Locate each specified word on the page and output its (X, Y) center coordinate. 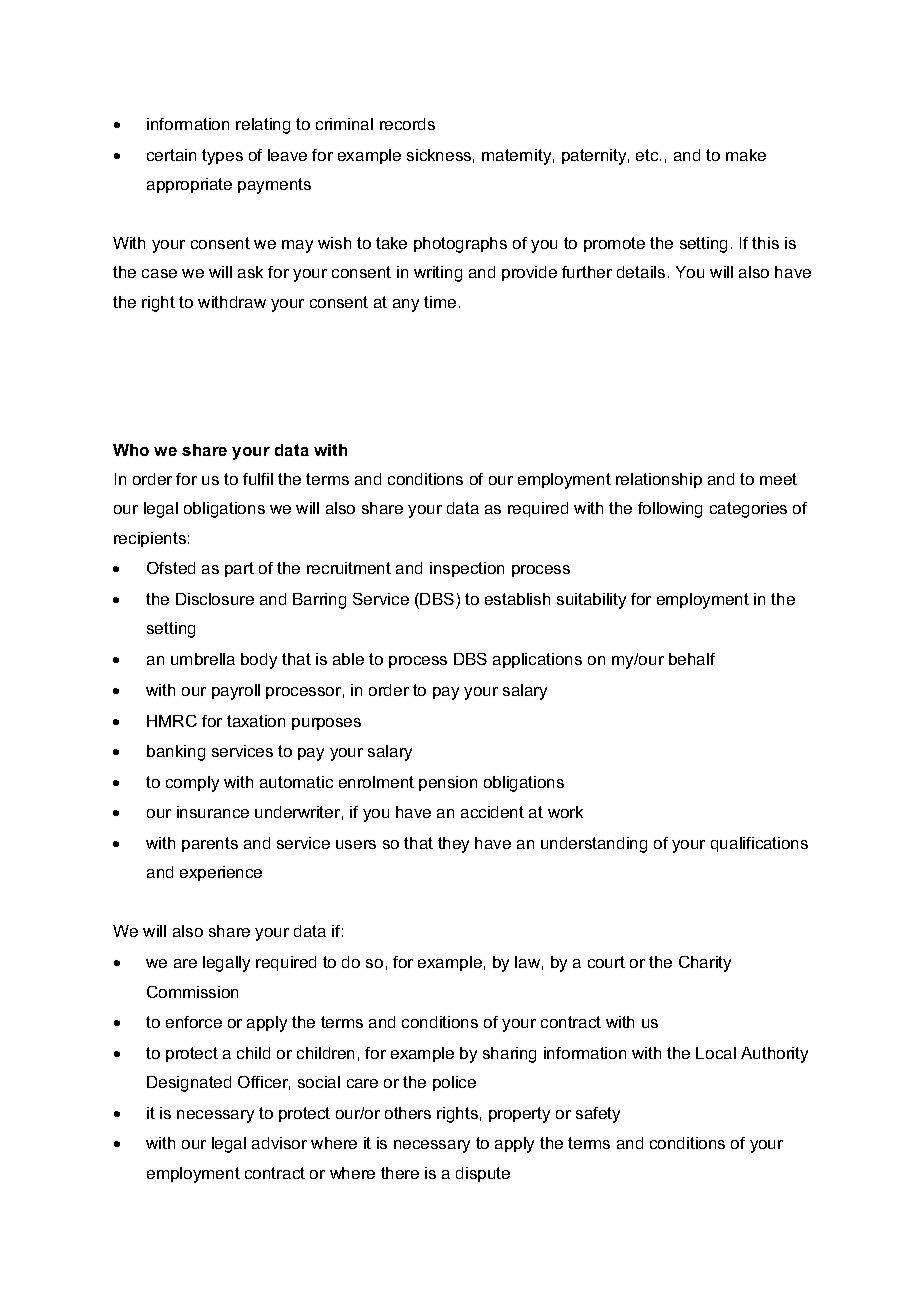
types (222, 157)
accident (492, 812)
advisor (279, 1143)
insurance (213, 812)
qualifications (759, 844)
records (407, 124)
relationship (659, 480)
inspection (467, 569)
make (746, 155)
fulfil (258, 479)
